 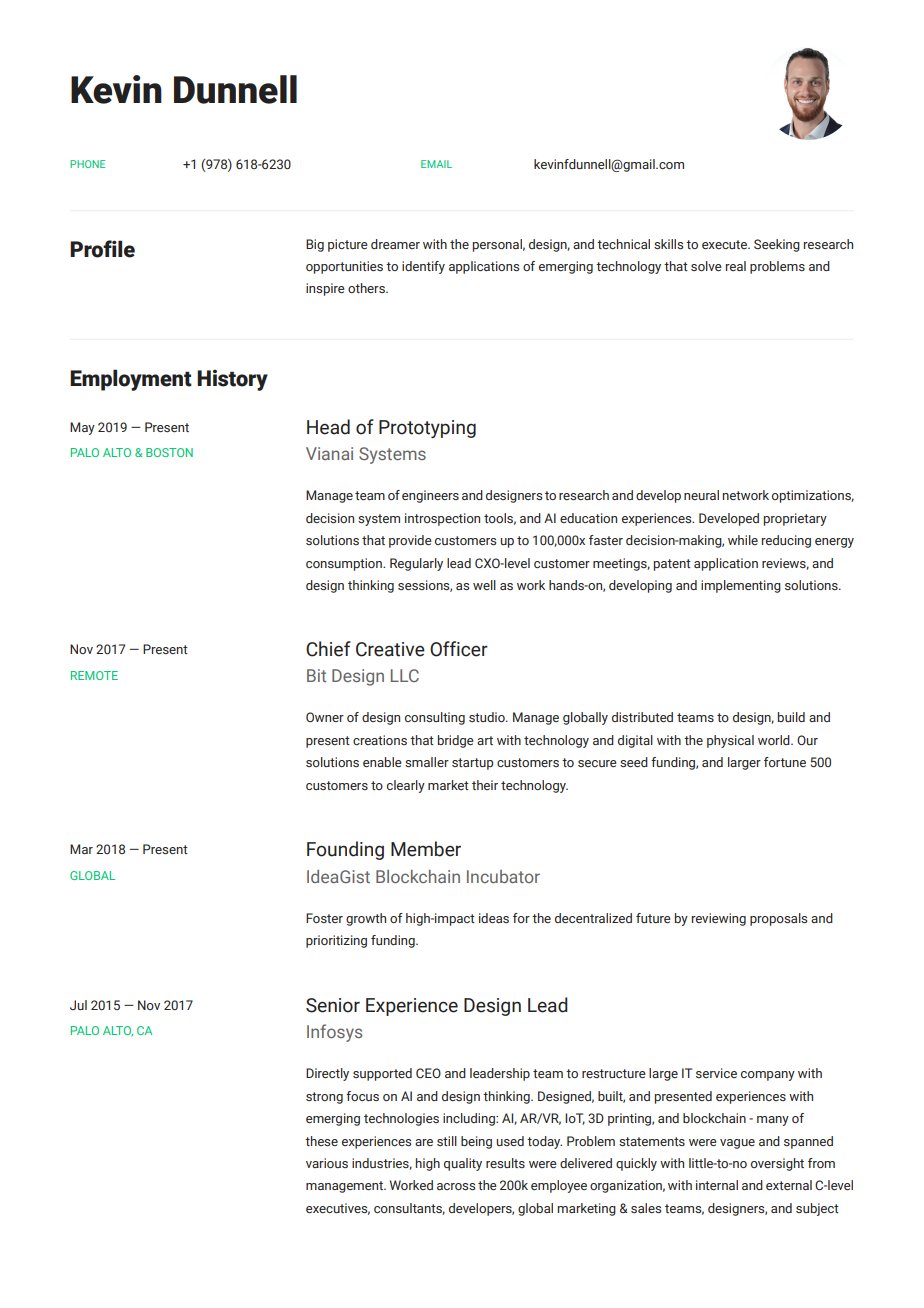 What do you see at coordinates (327, 1163) in the screenshot?
I see `various` at bounding box center [327, 1163].
